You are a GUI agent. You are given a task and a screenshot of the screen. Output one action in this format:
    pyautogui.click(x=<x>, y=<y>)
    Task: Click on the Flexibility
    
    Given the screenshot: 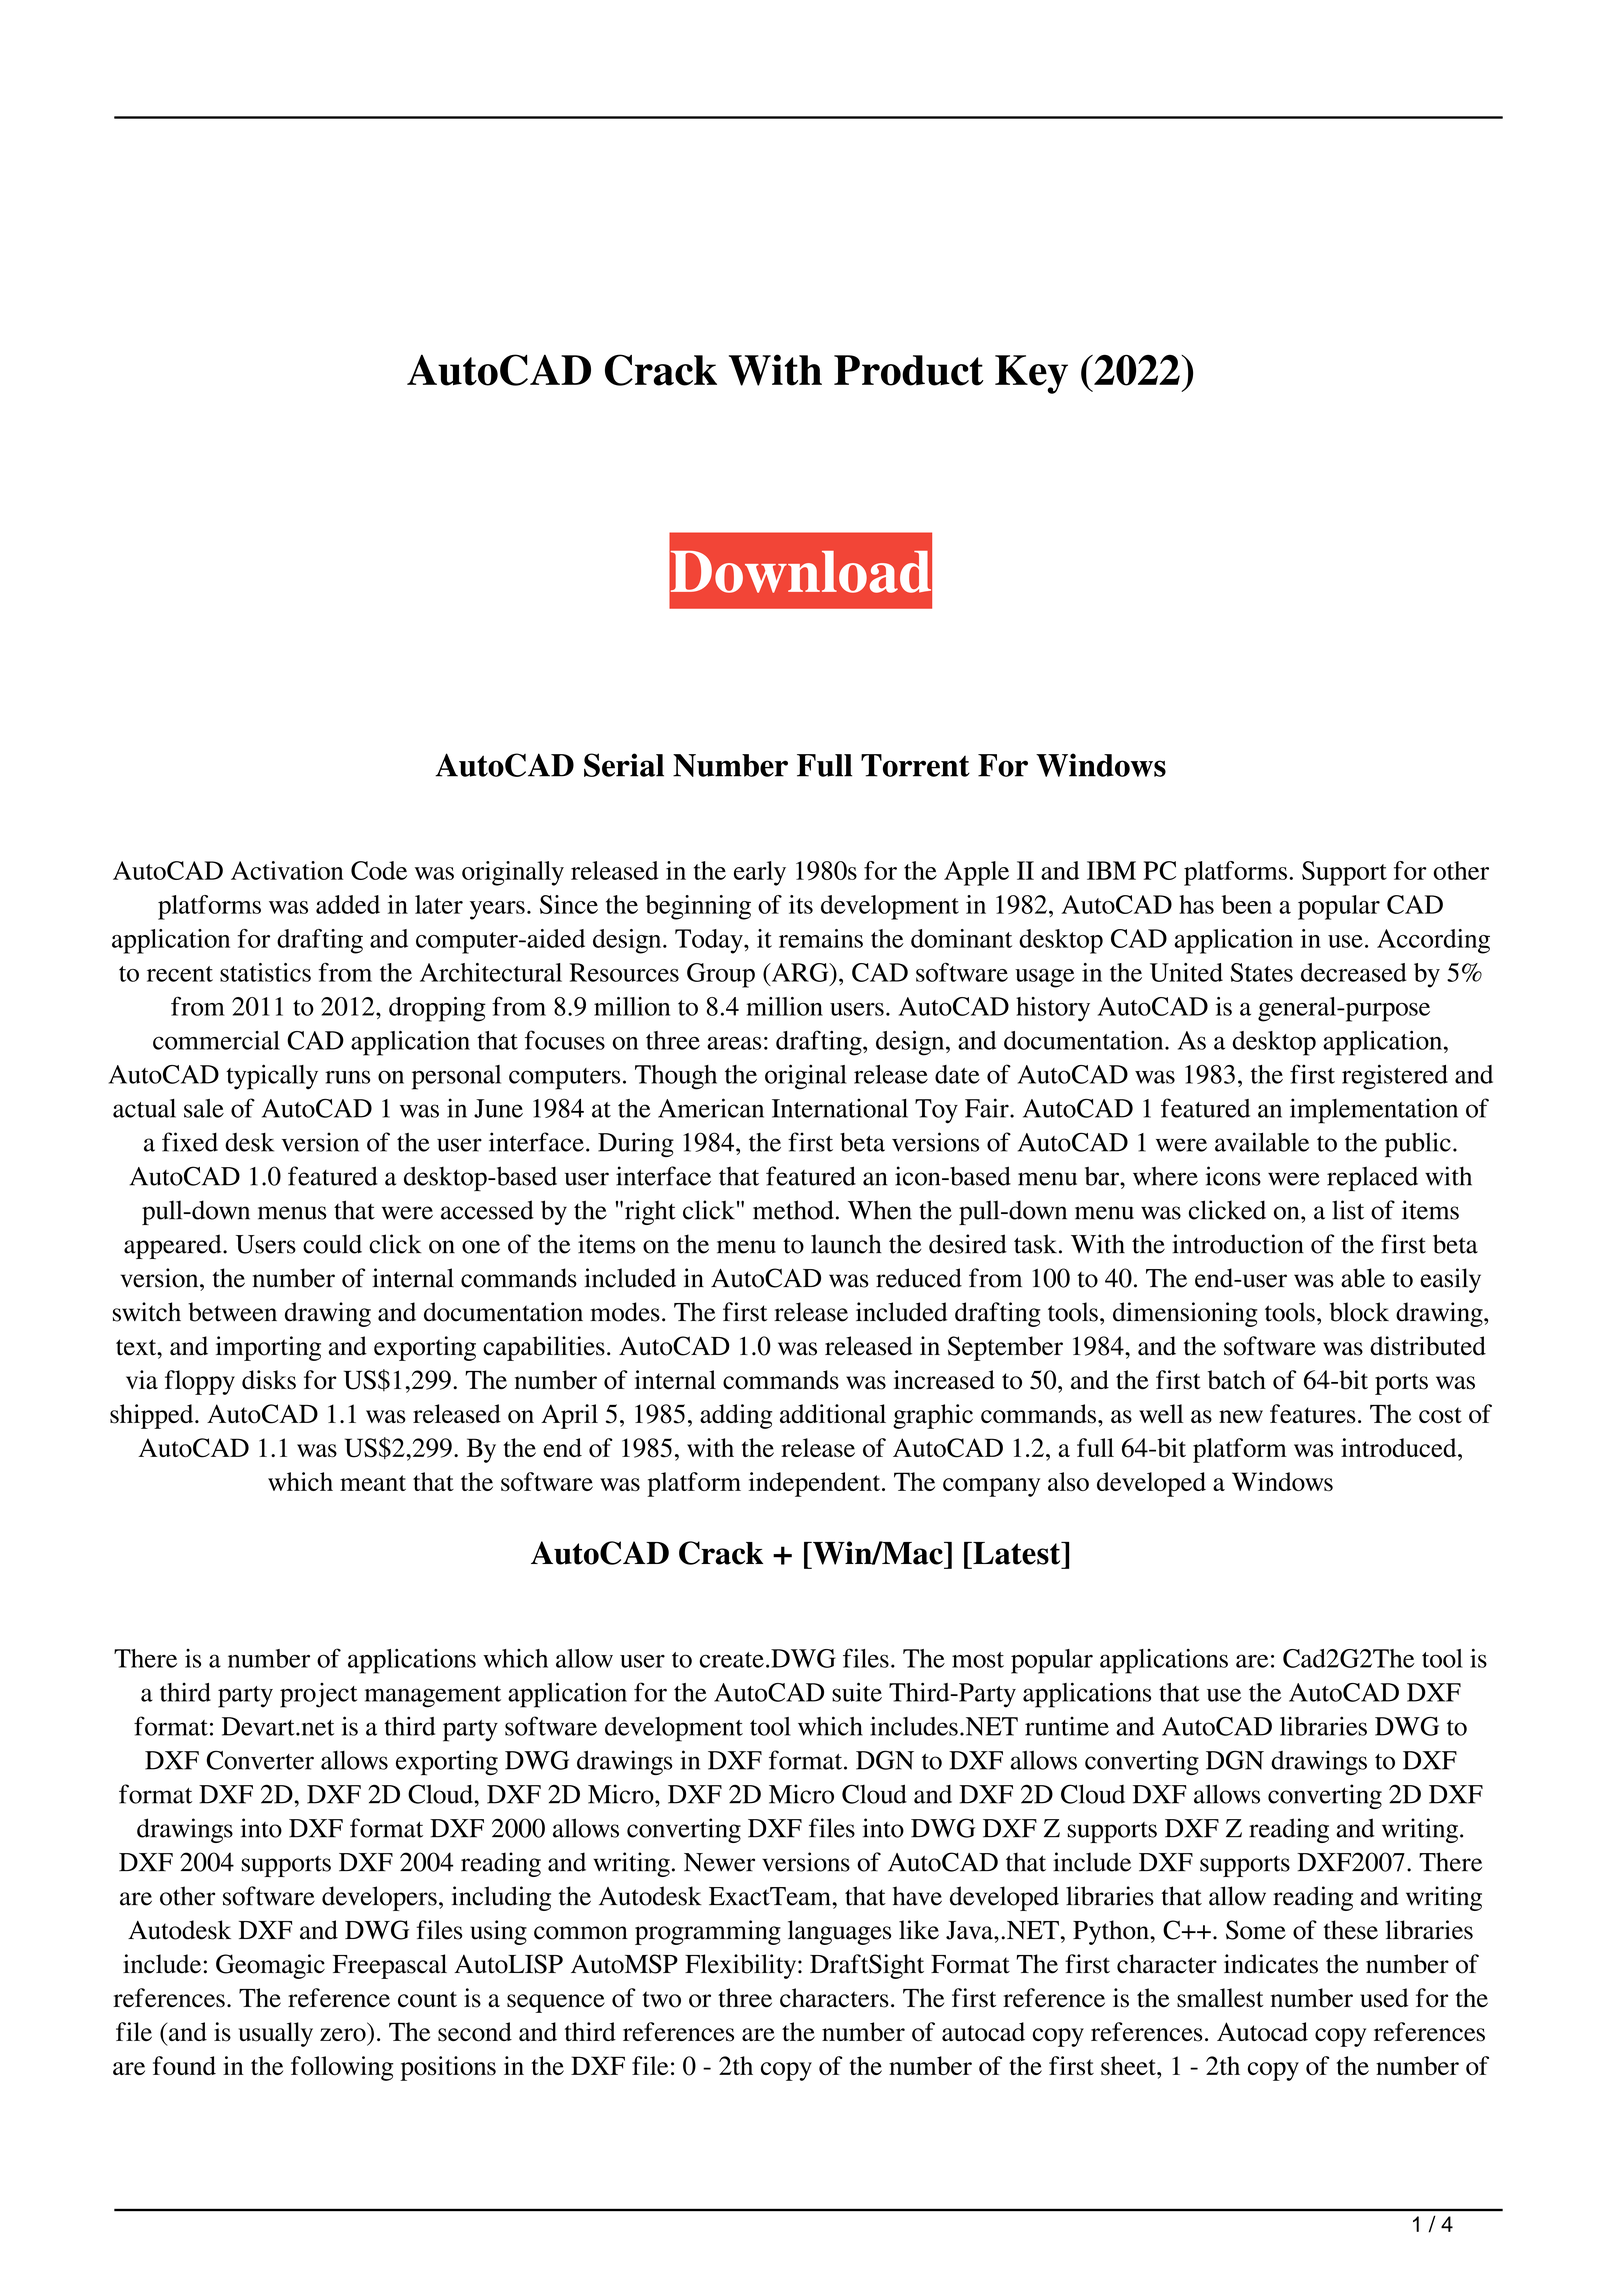 What is the action you would take?
    pyautogui.click(x=742, y=1966)
